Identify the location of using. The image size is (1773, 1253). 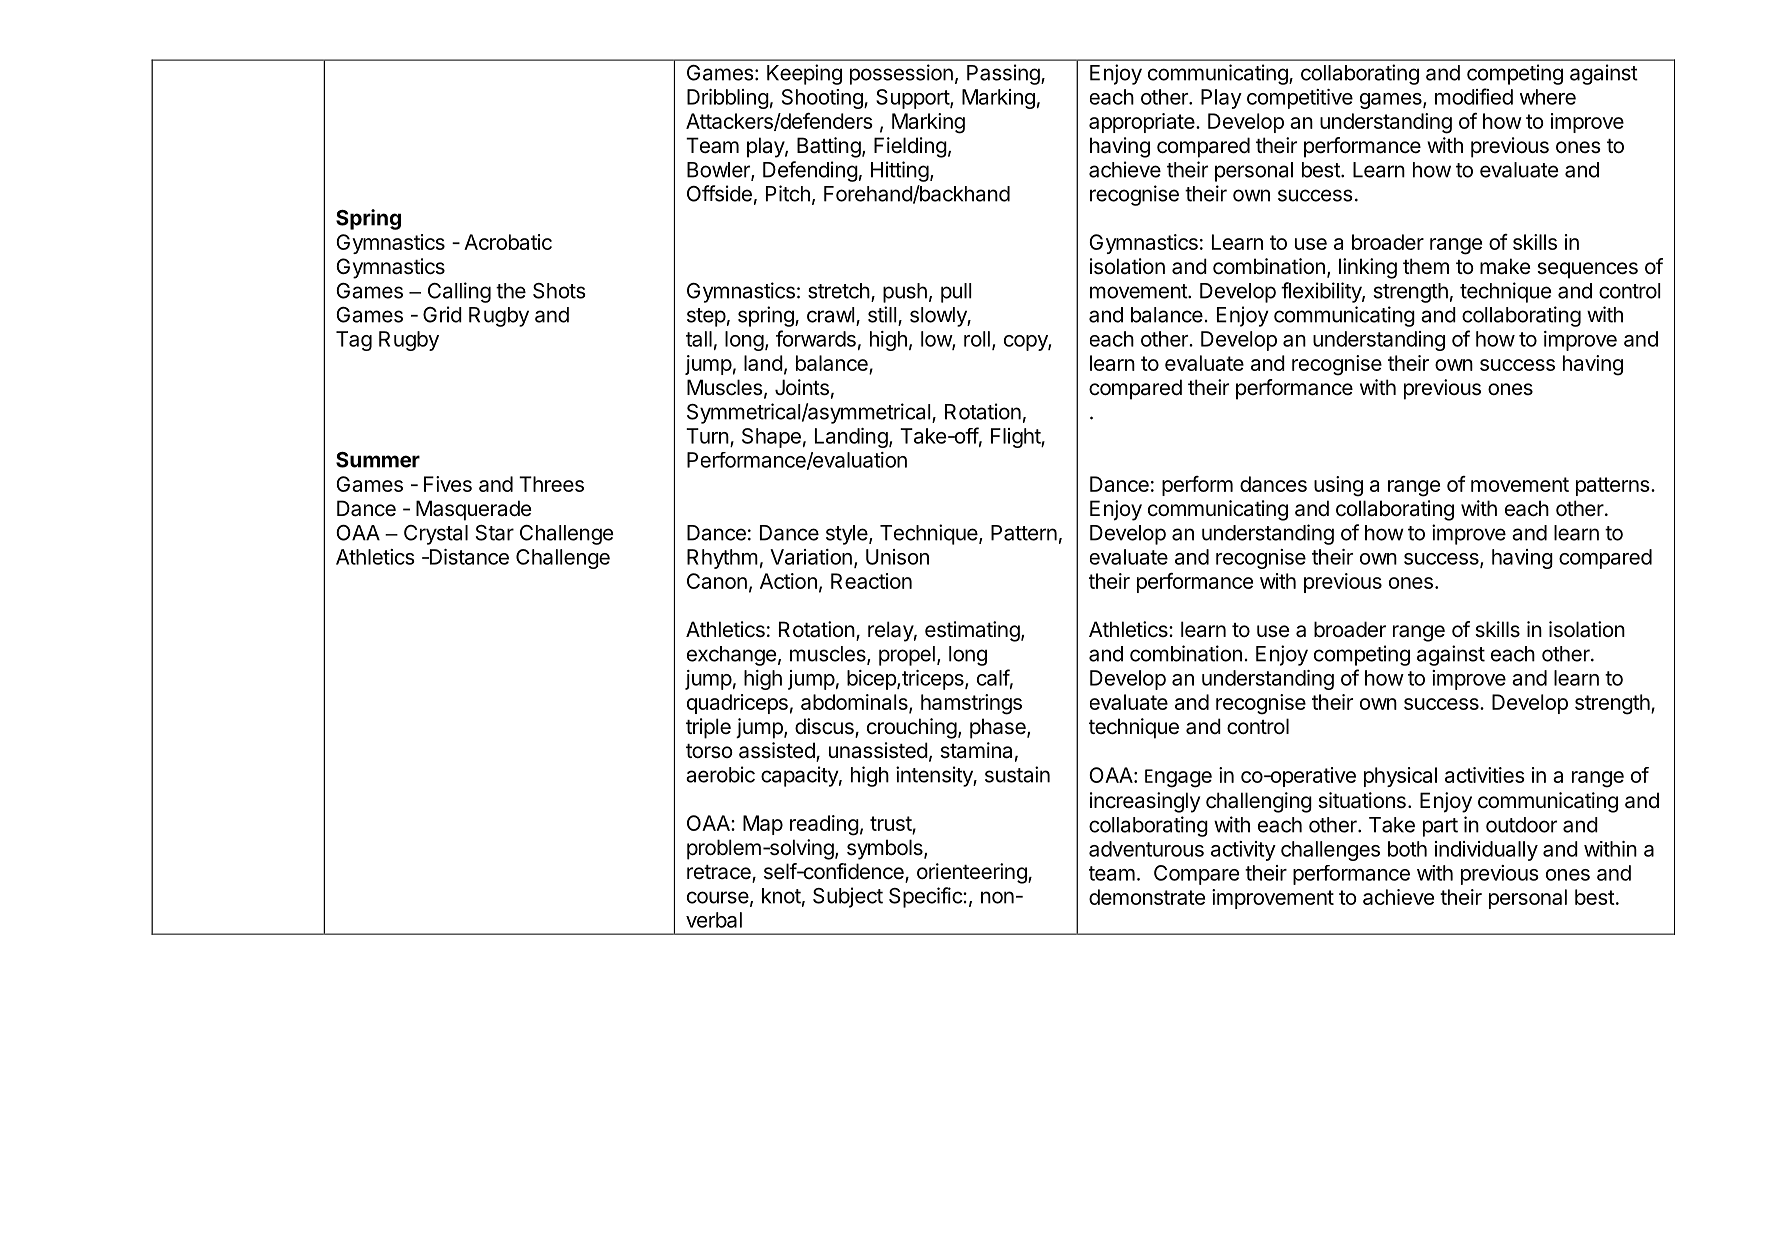
(1338, 486).
